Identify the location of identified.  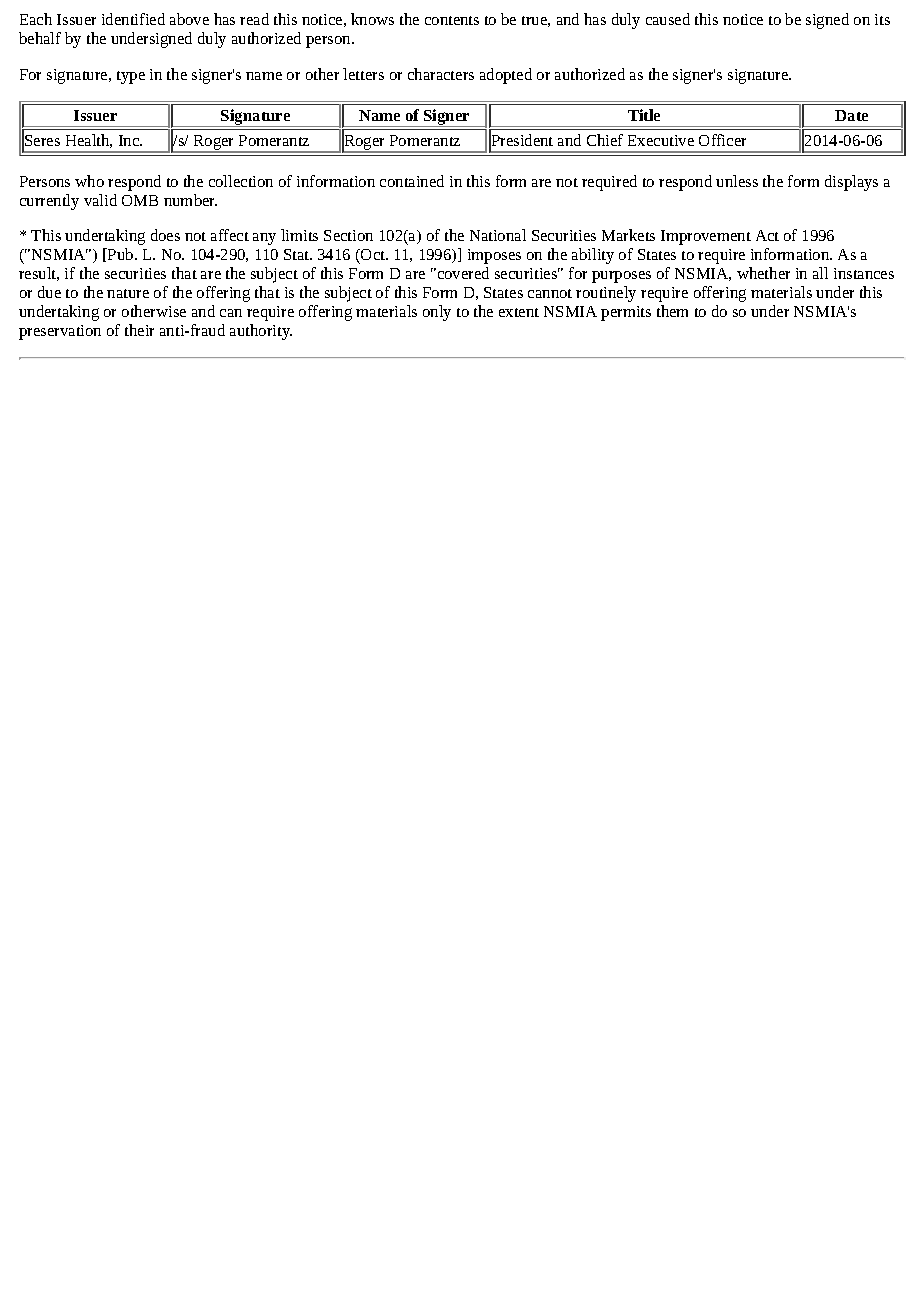
(133, 19).
